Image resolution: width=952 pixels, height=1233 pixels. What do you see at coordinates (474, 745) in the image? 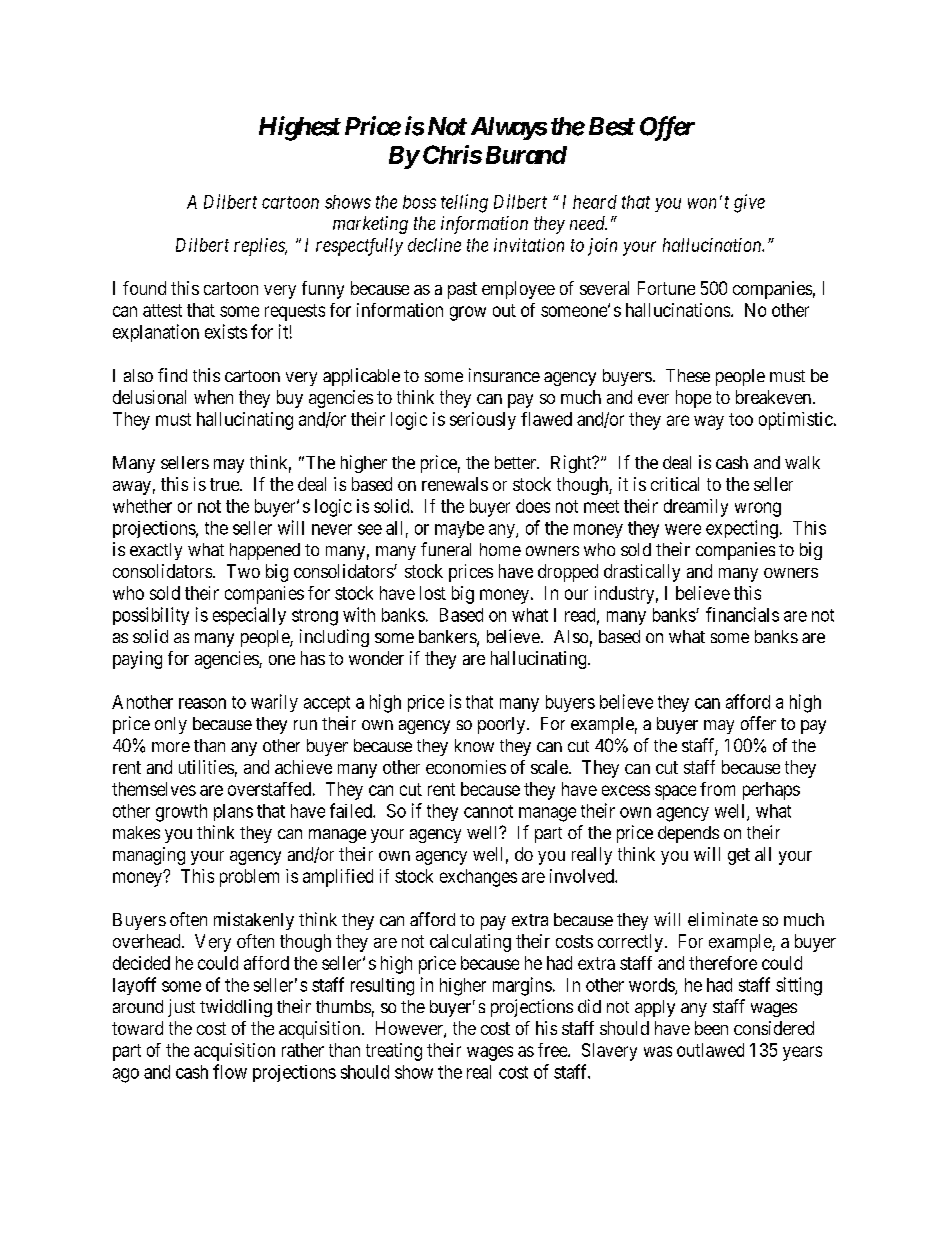
I see `know` at bounding box center [474, 745].
